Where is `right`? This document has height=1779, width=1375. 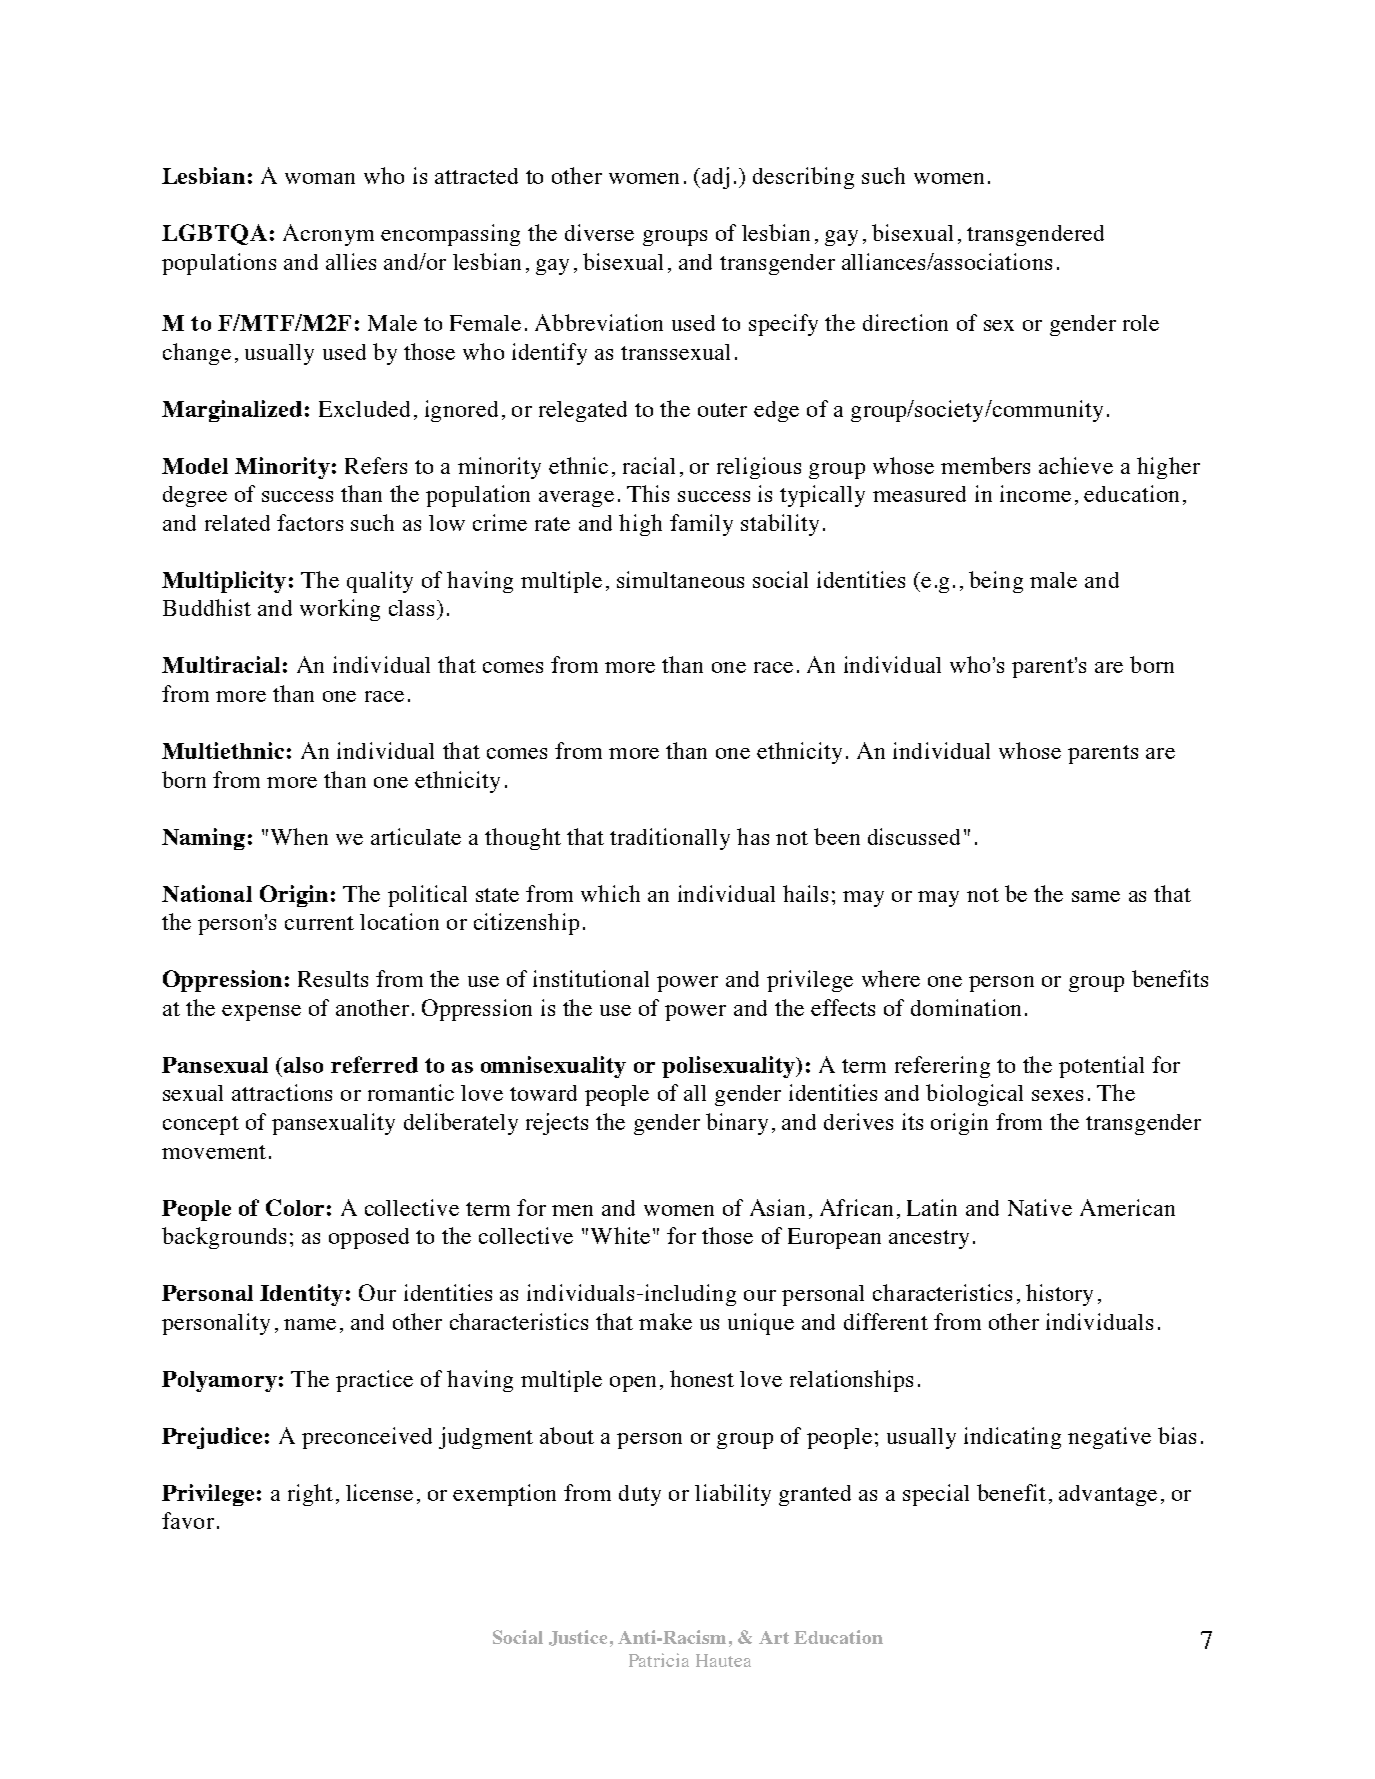 right is located at coordinates (310, 1495).
